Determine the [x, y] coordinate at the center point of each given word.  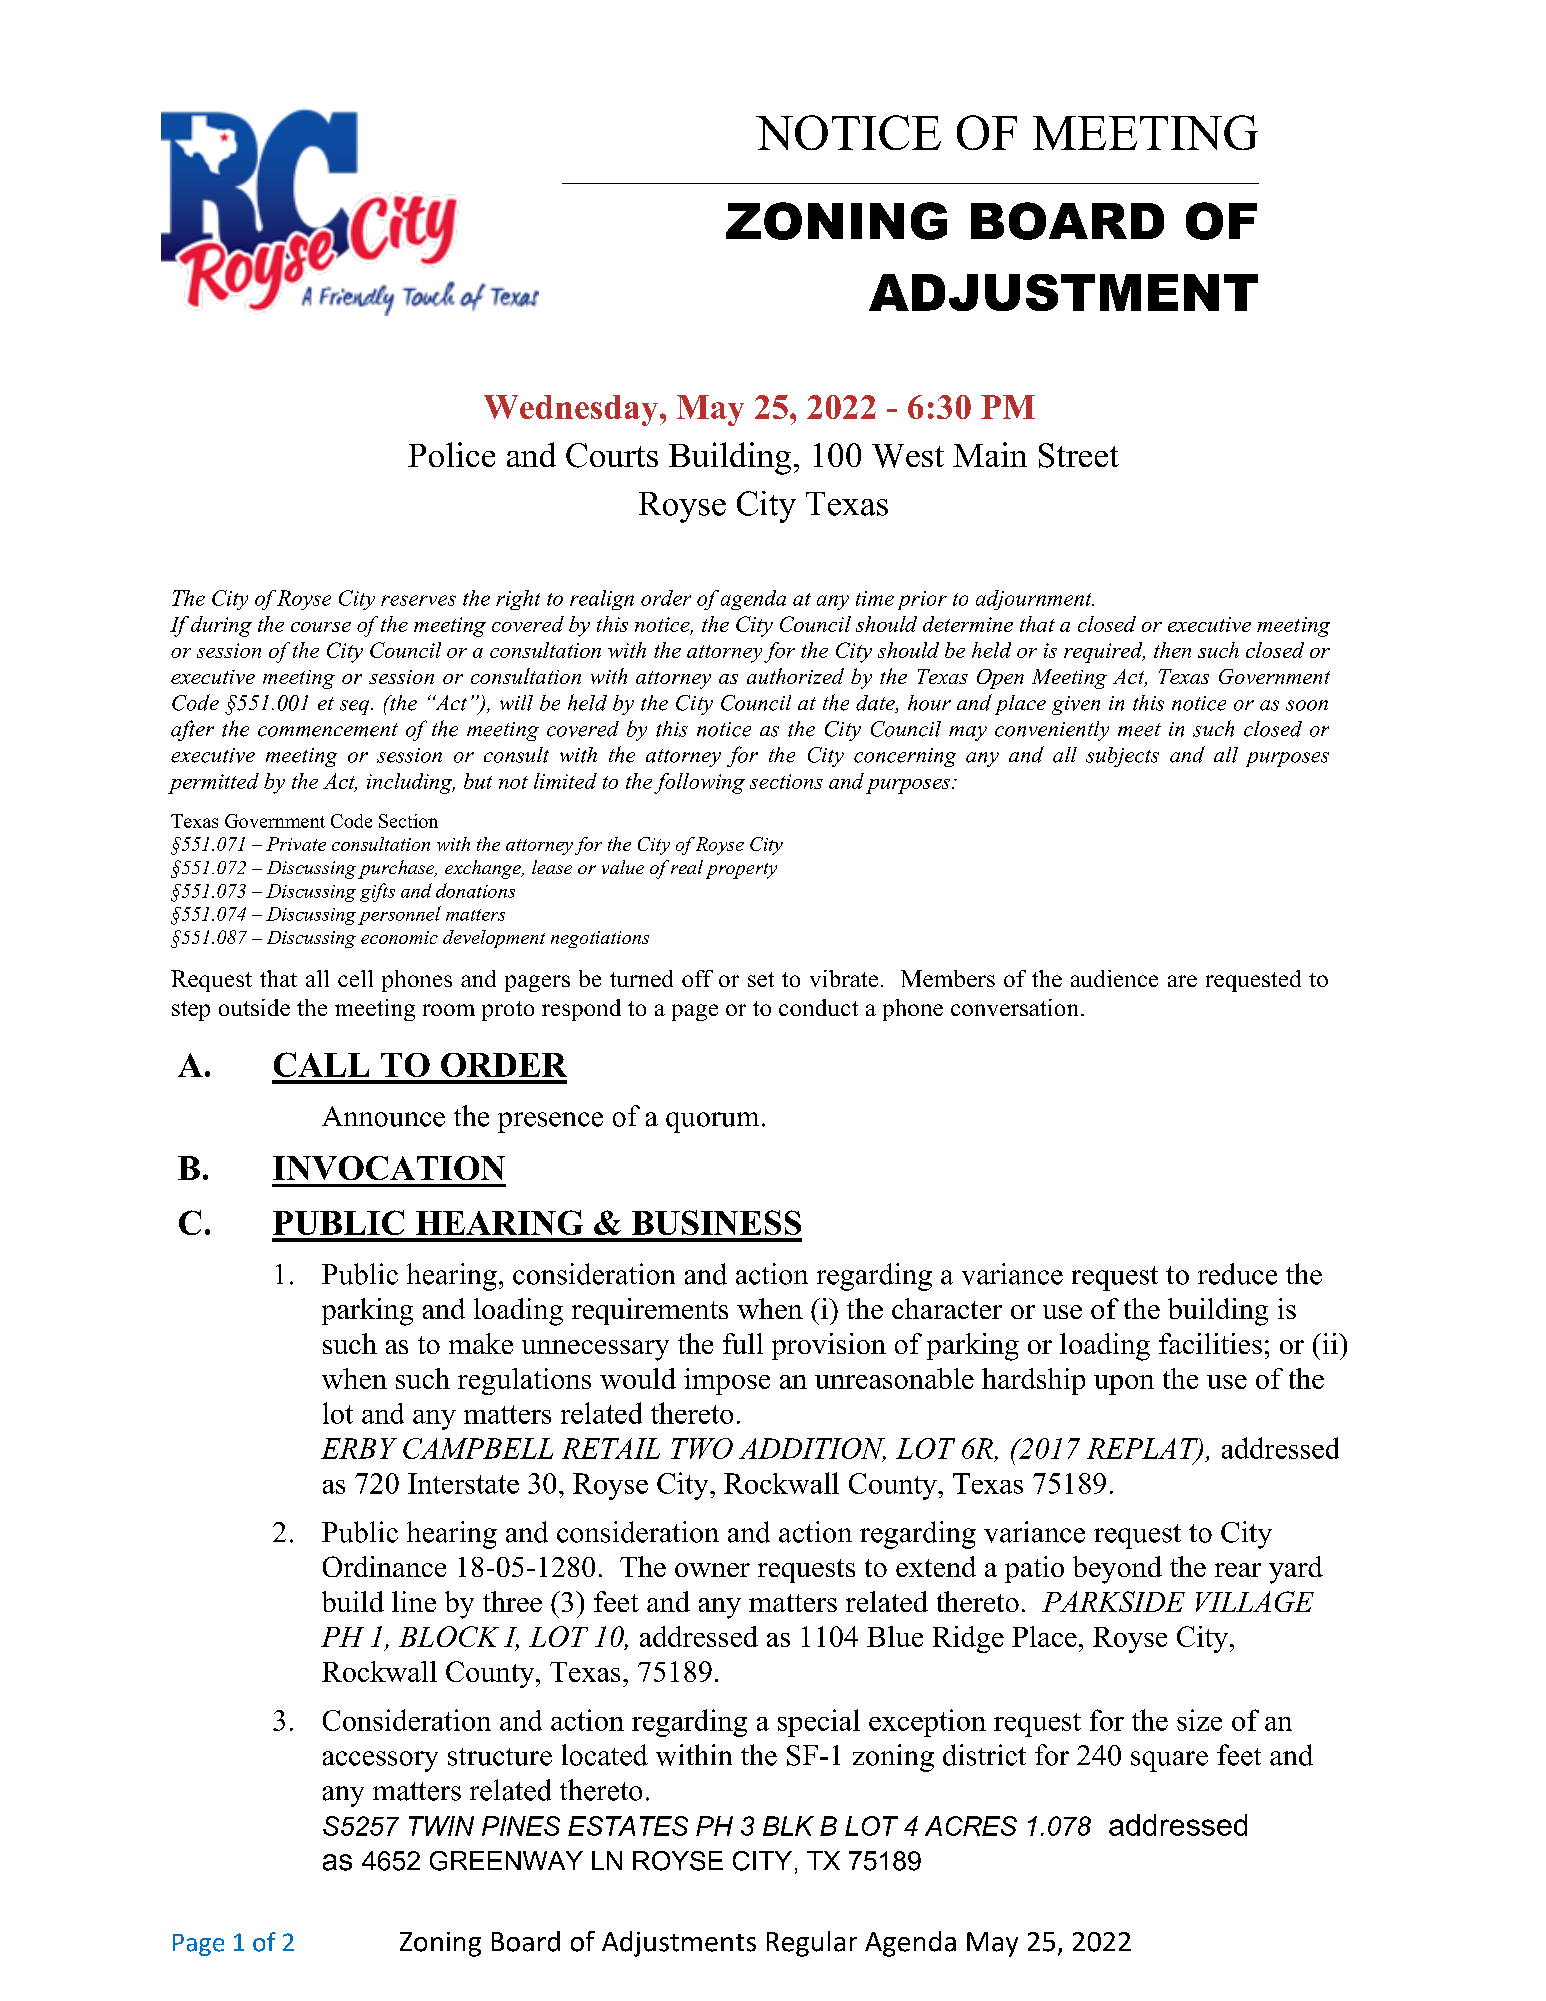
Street [1079, 455]
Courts [612, 455]
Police [451, 454]
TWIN [441, 1826]
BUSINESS [716, 1222]
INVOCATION [389, 1168]
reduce [1237, 1274]
